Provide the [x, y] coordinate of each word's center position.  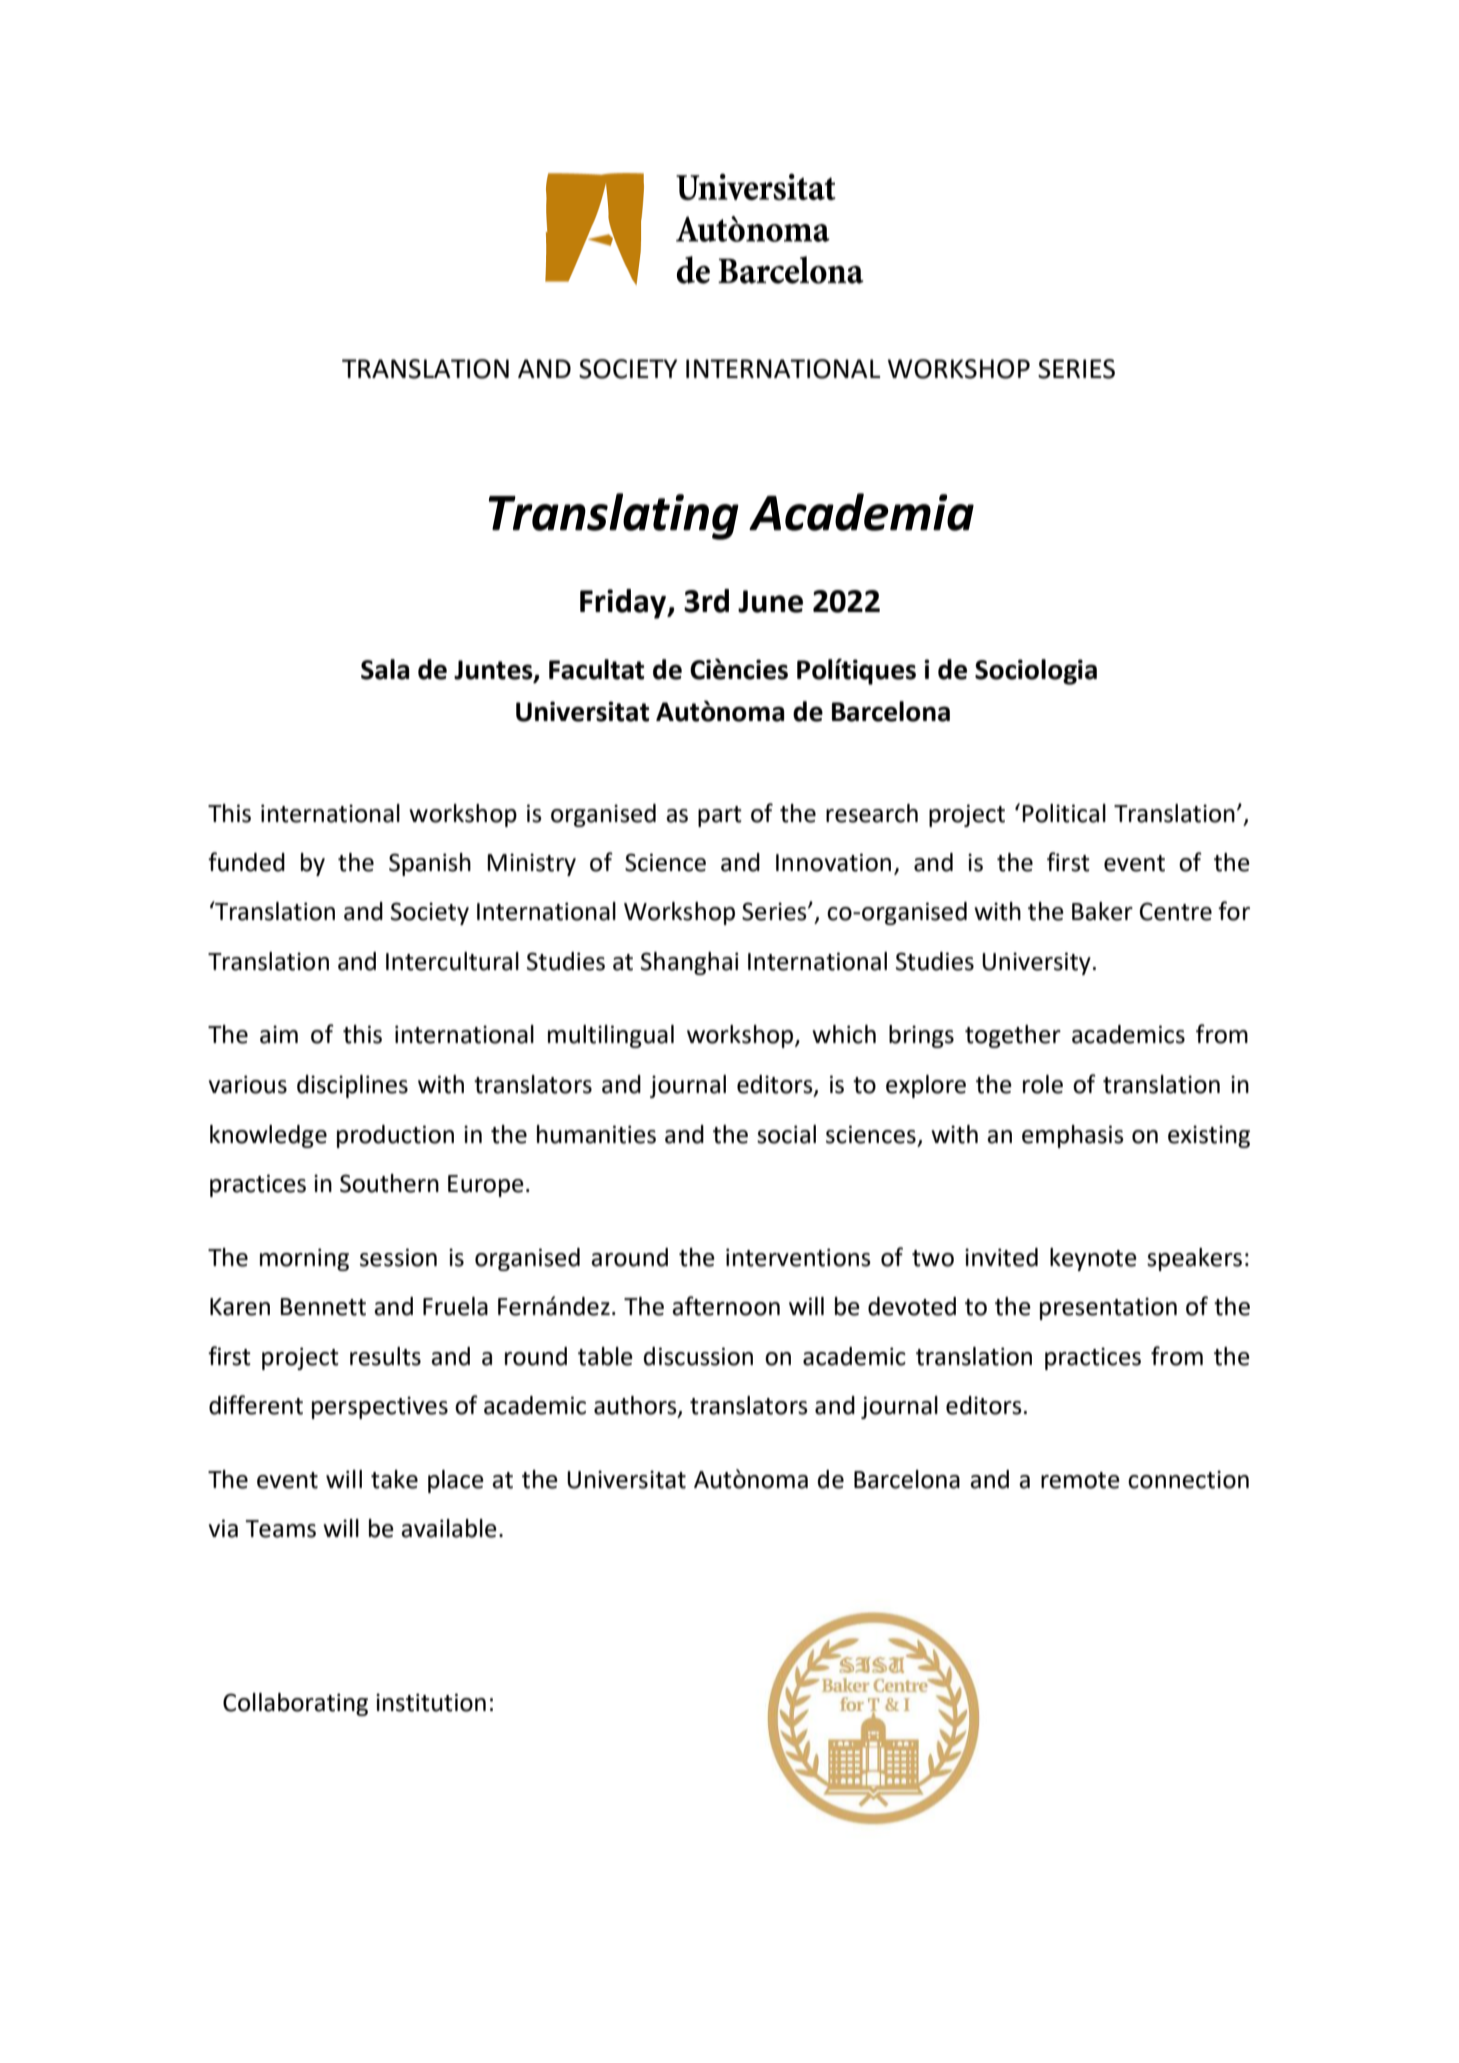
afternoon [726, 1306]
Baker [1102, 911]
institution [431, 1702]
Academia [861, 512]
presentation [1108, 1308]
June [770, 601]
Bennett [323, 1307]
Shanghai [689, 963]
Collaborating [295, 1704]
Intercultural [452, 961]
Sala [385, 669]
